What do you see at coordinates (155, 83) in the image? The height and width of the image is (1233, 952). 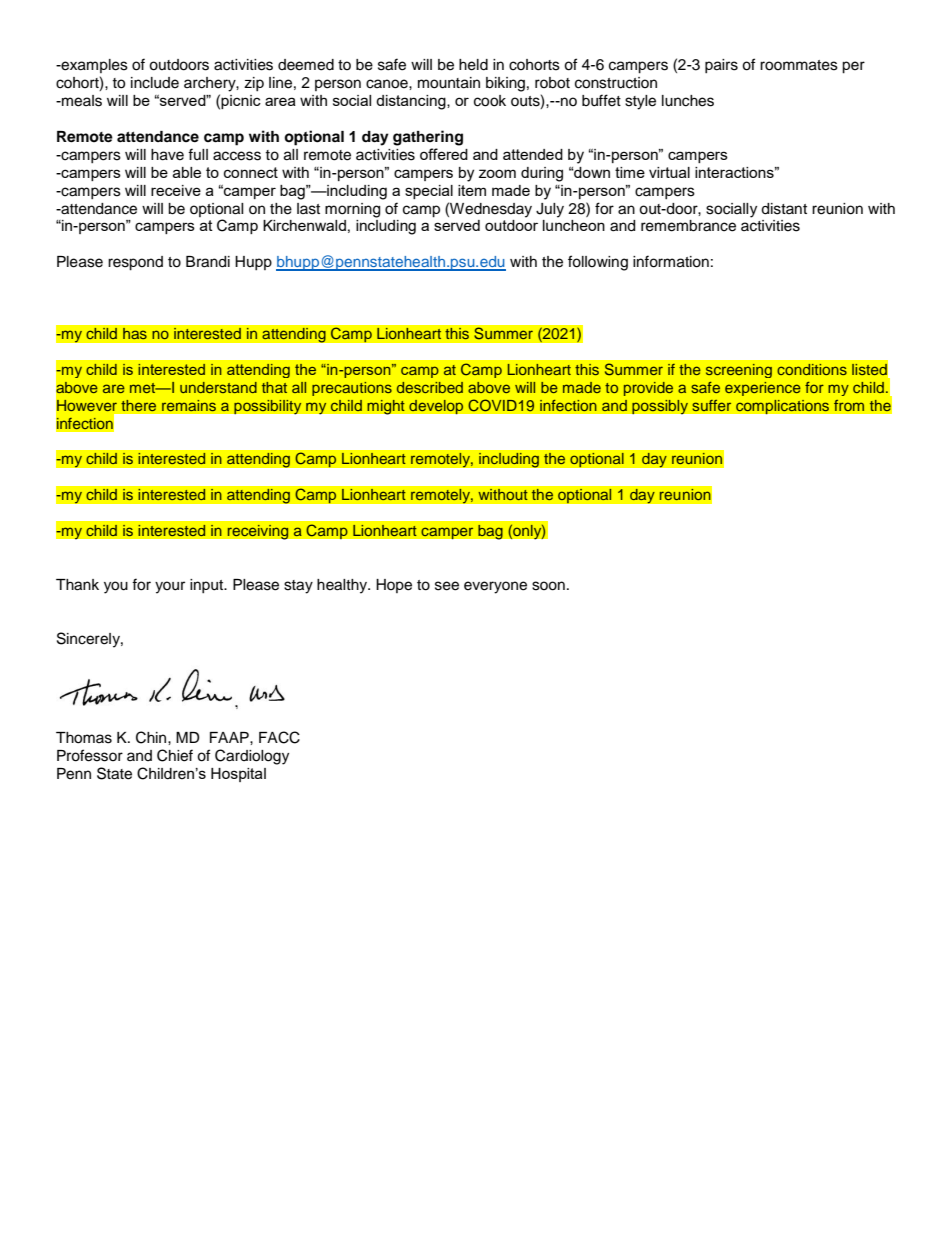 I see `include` at bounding box center [155, 83].
